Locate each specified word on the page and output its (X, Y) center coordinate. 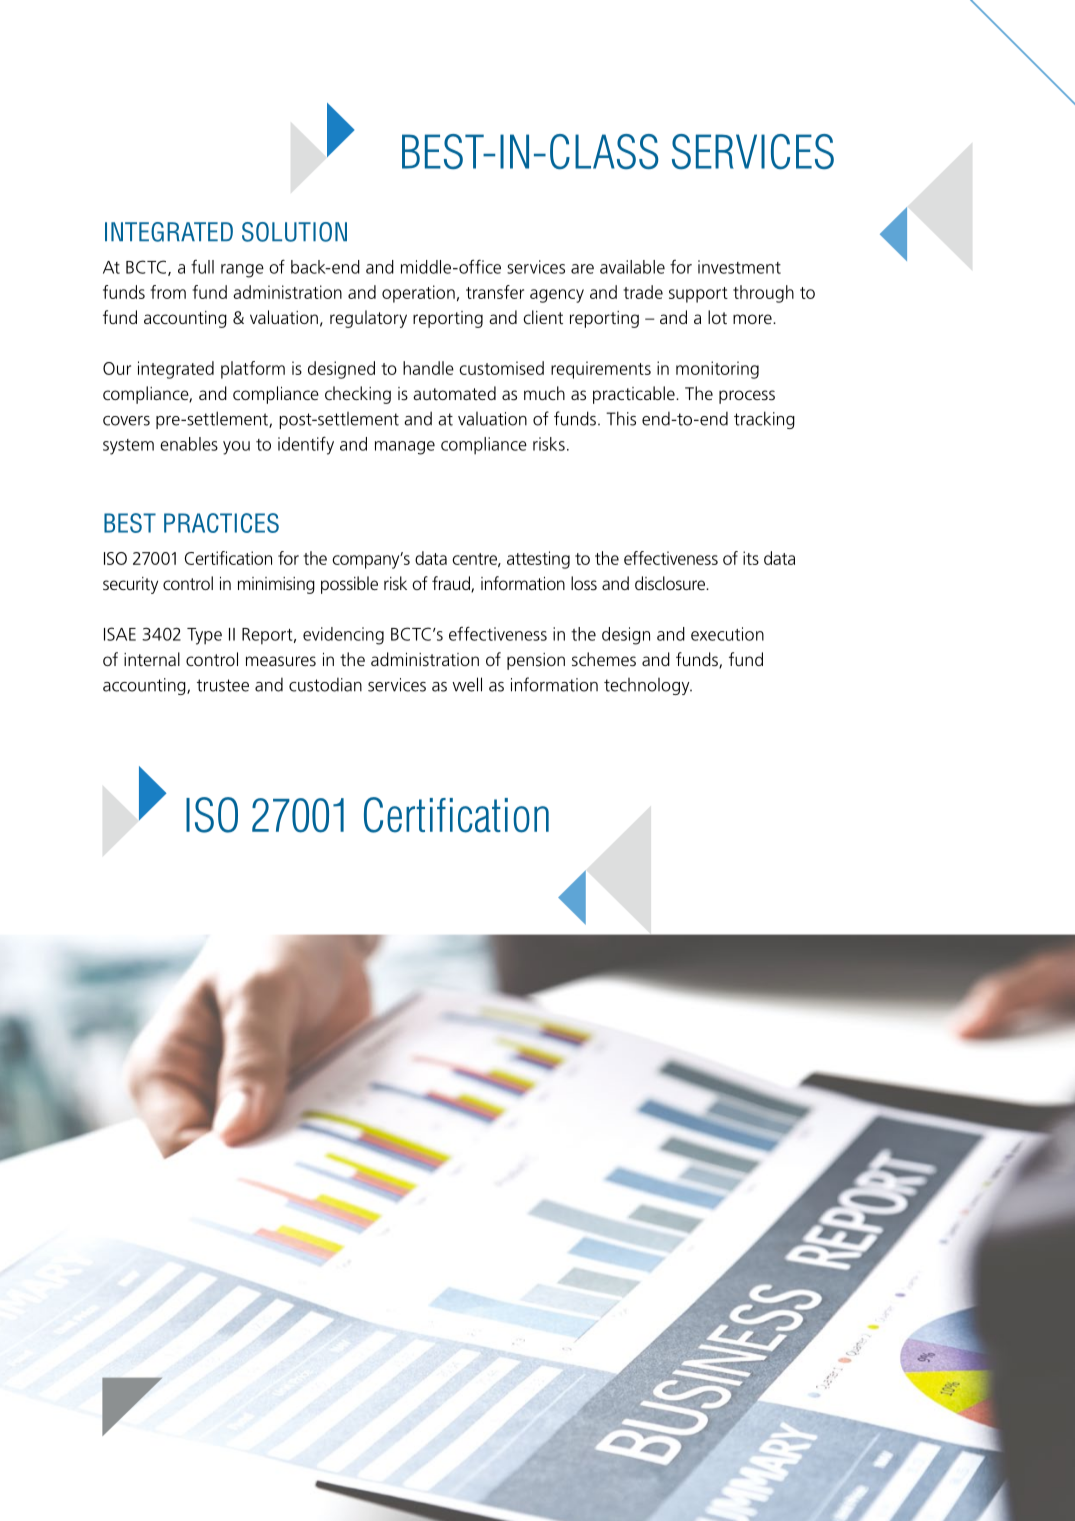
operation (418, 294)
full (202, 267)
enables (189, 444)
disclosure (671, 583)
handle (428, 368)
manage (405, 448)
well (467, 684)
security (130, 585)
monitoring (717, 370)
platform (253, 370)
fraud (452, 584)
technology (648, 686)
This (621, 418)
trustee (223, 685)
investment (739, 267)
